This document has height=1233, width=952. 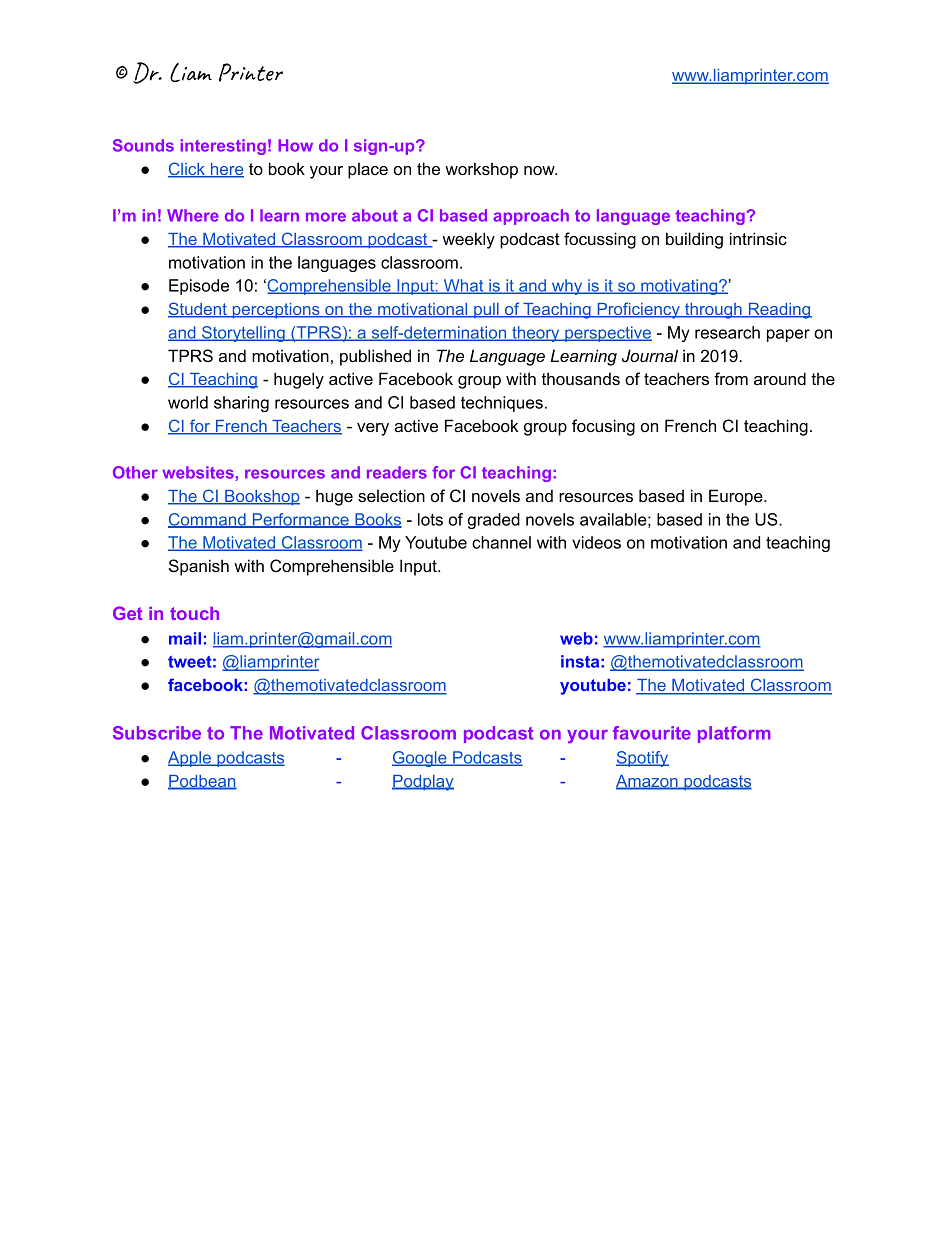 I want to click on workshop, so click(x=481, y=170).
